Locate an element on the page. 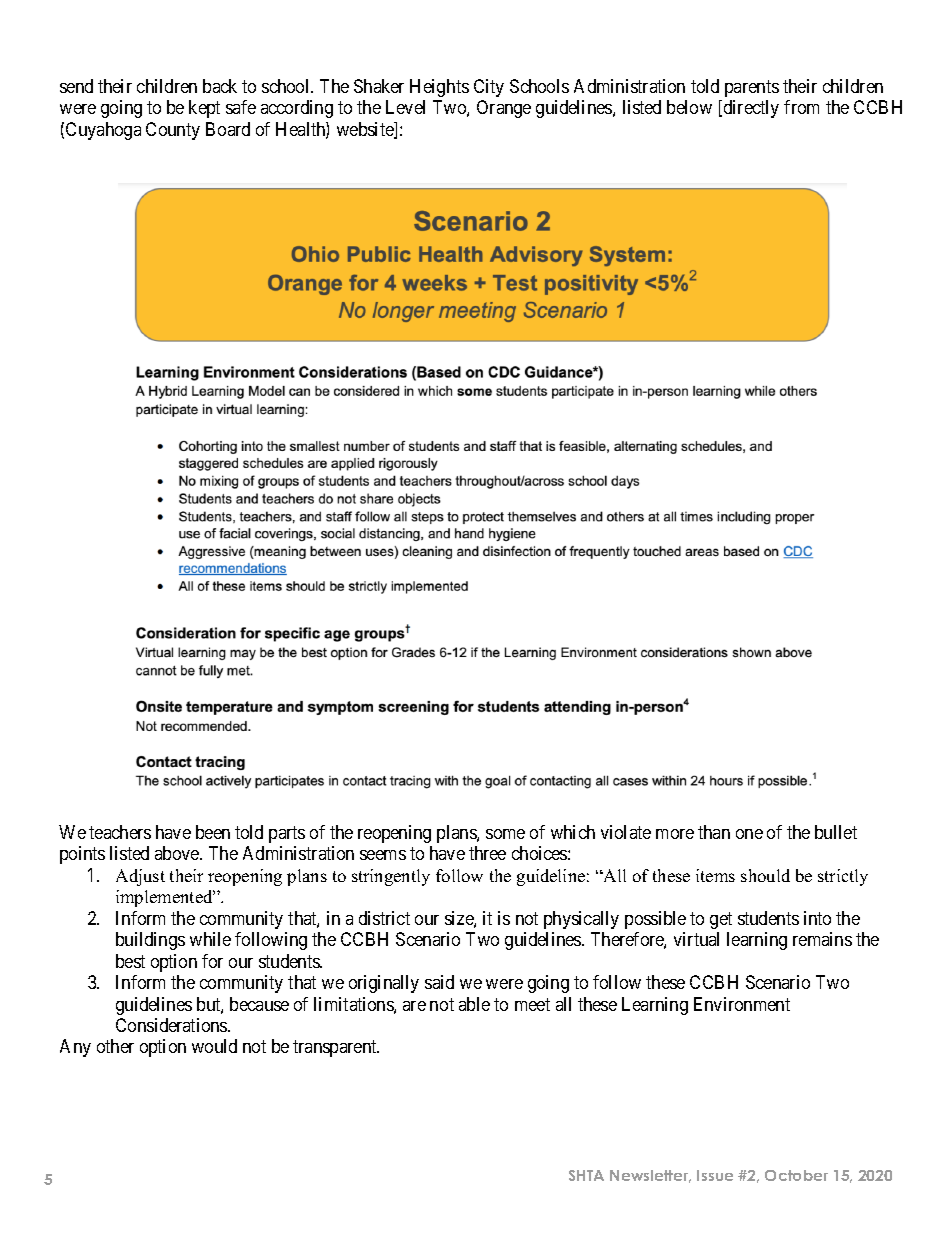 Image resolution: width=952 pixels, height=1233 pixels. three is located at coordinates (487, 853).
